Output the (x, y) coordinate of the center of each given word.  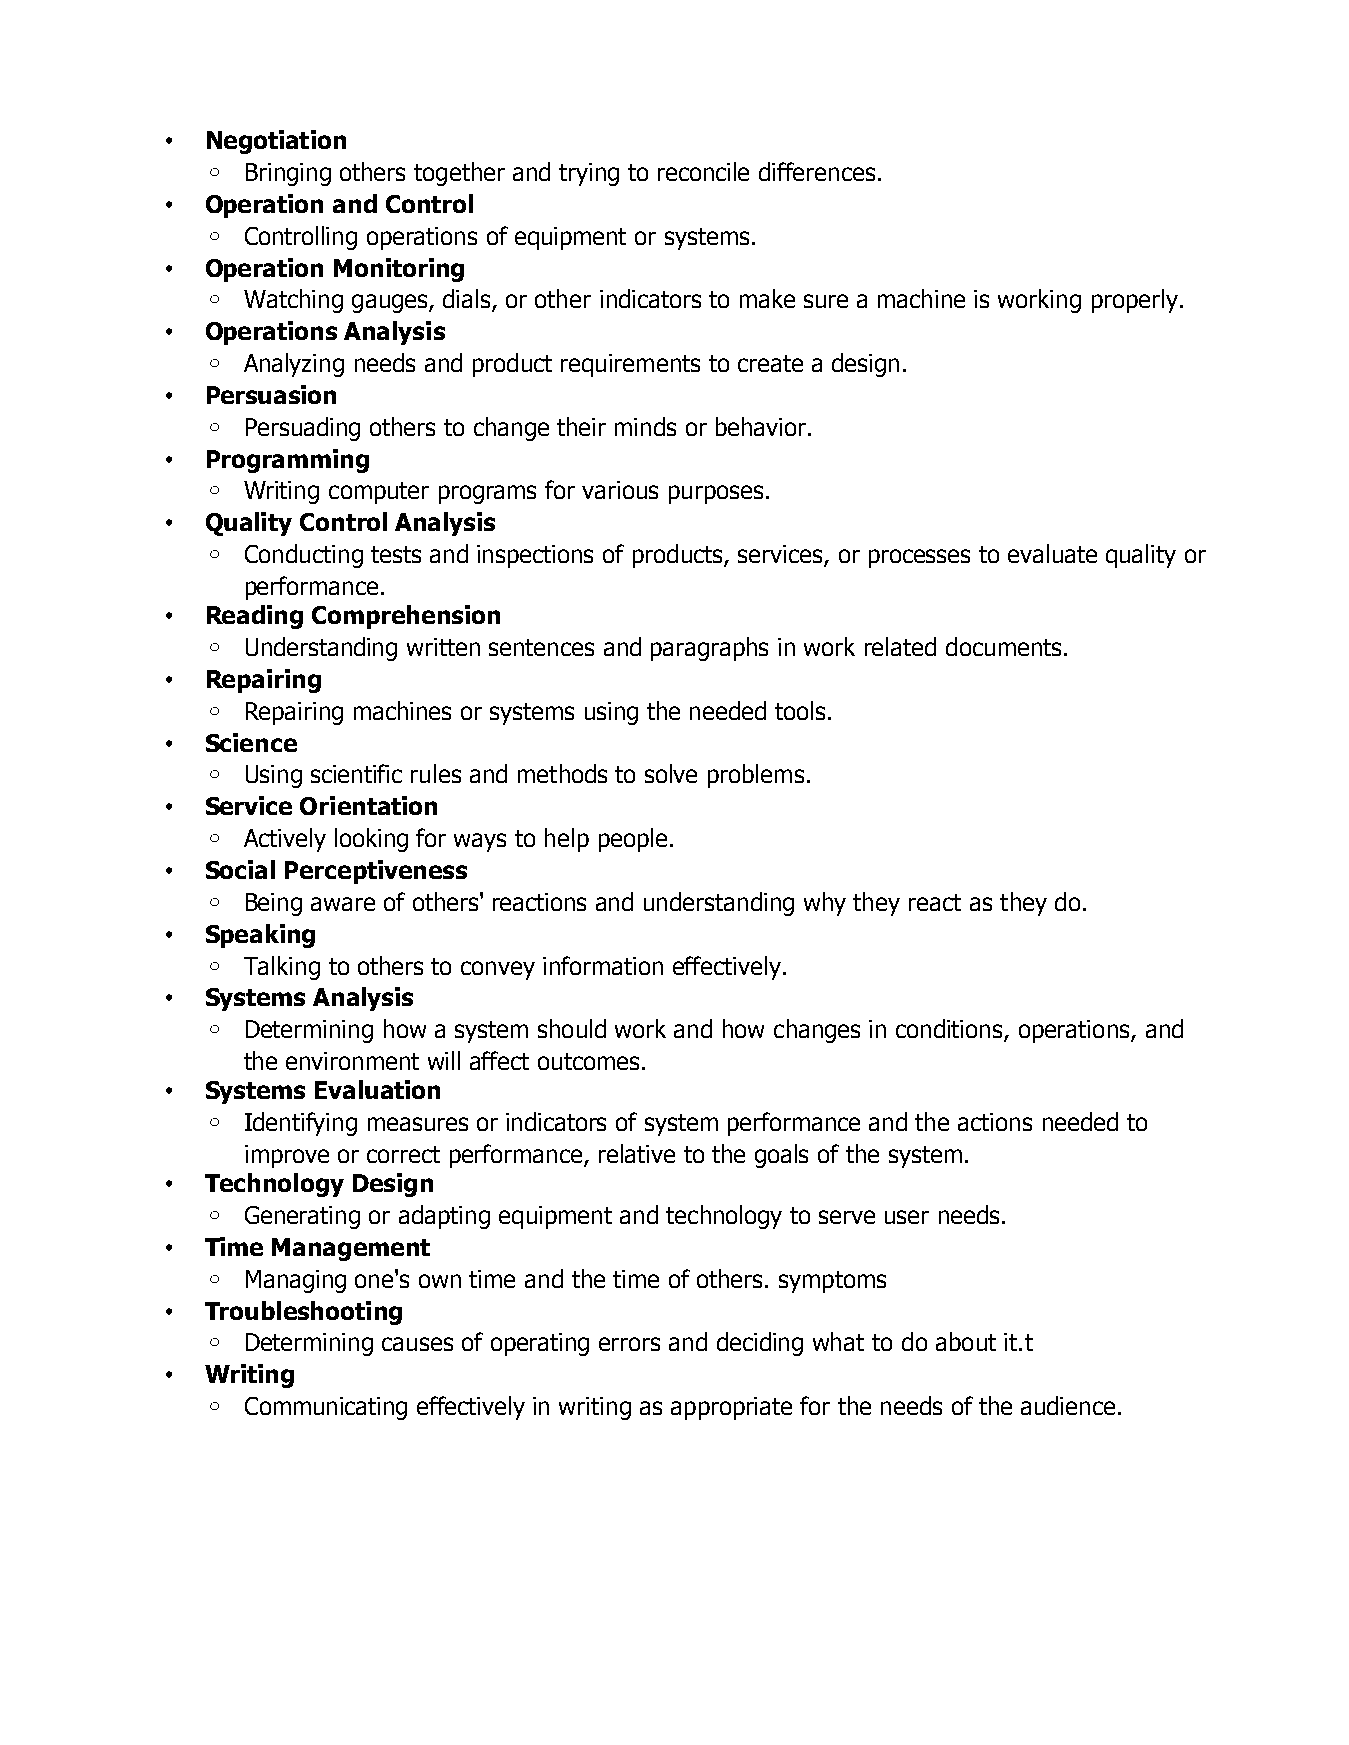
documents (1003, 646)
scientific (356, 773)
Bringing (288, 174)
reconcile (703, 171)
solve (671, 773)
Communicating (326, 1408)
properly (1135, 301)
